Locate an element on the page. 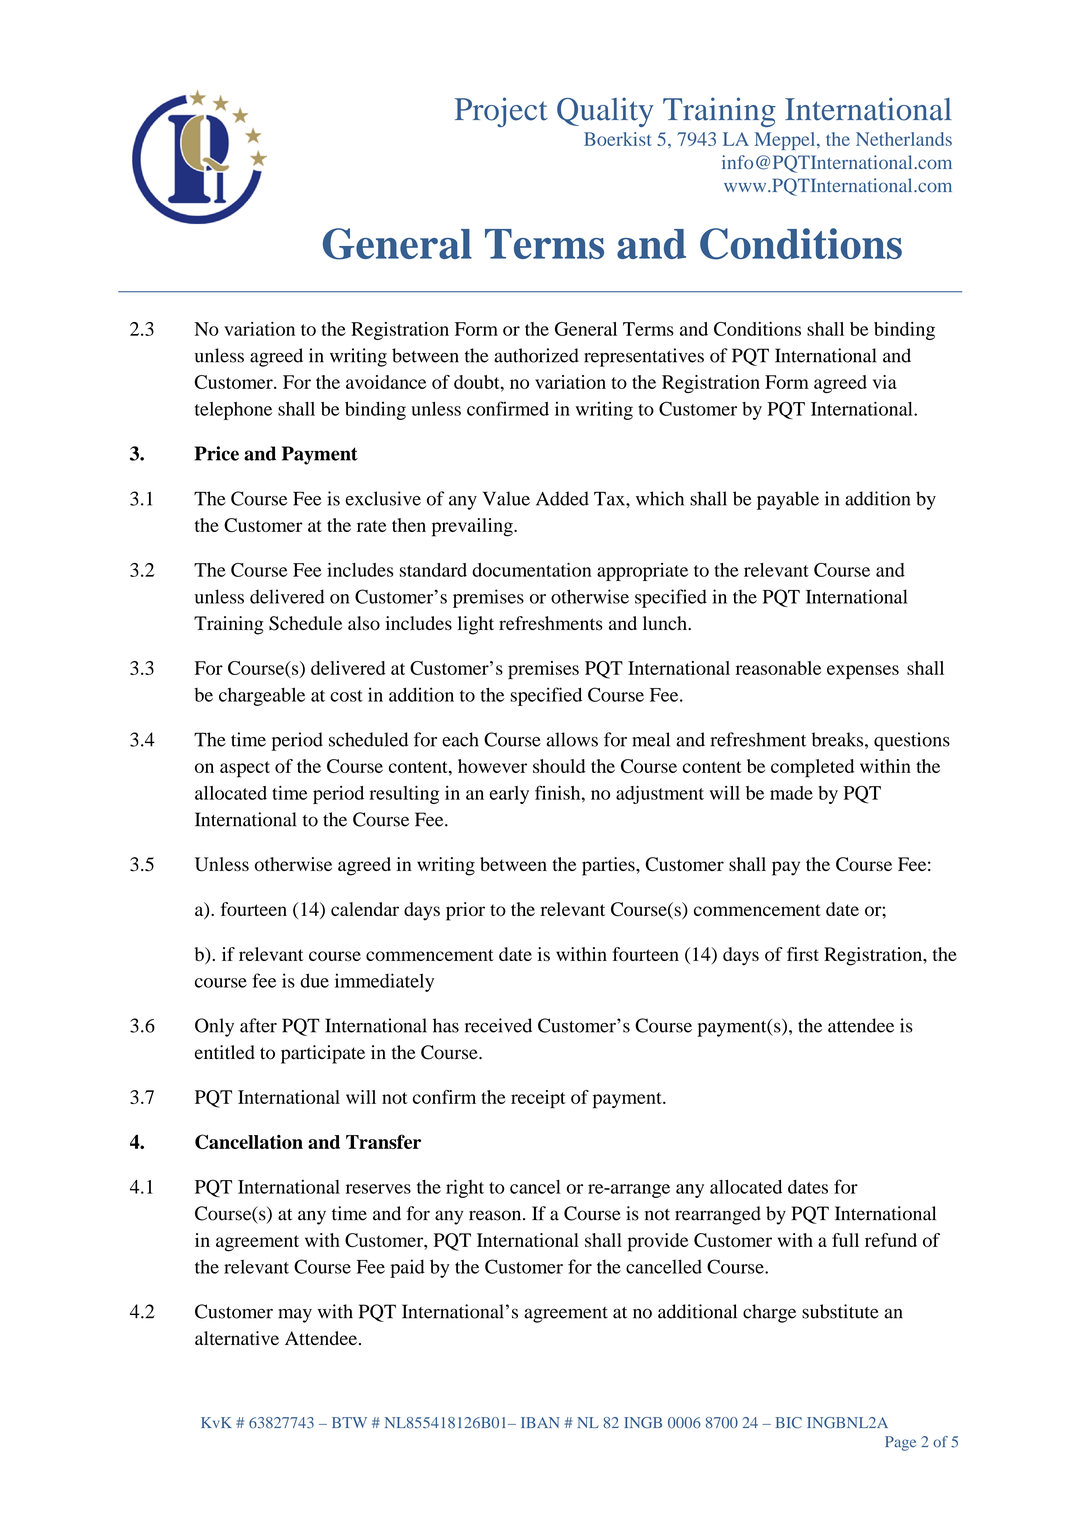 The image size is (1089, 1540). participate is located at coordinates (323, 1054).
